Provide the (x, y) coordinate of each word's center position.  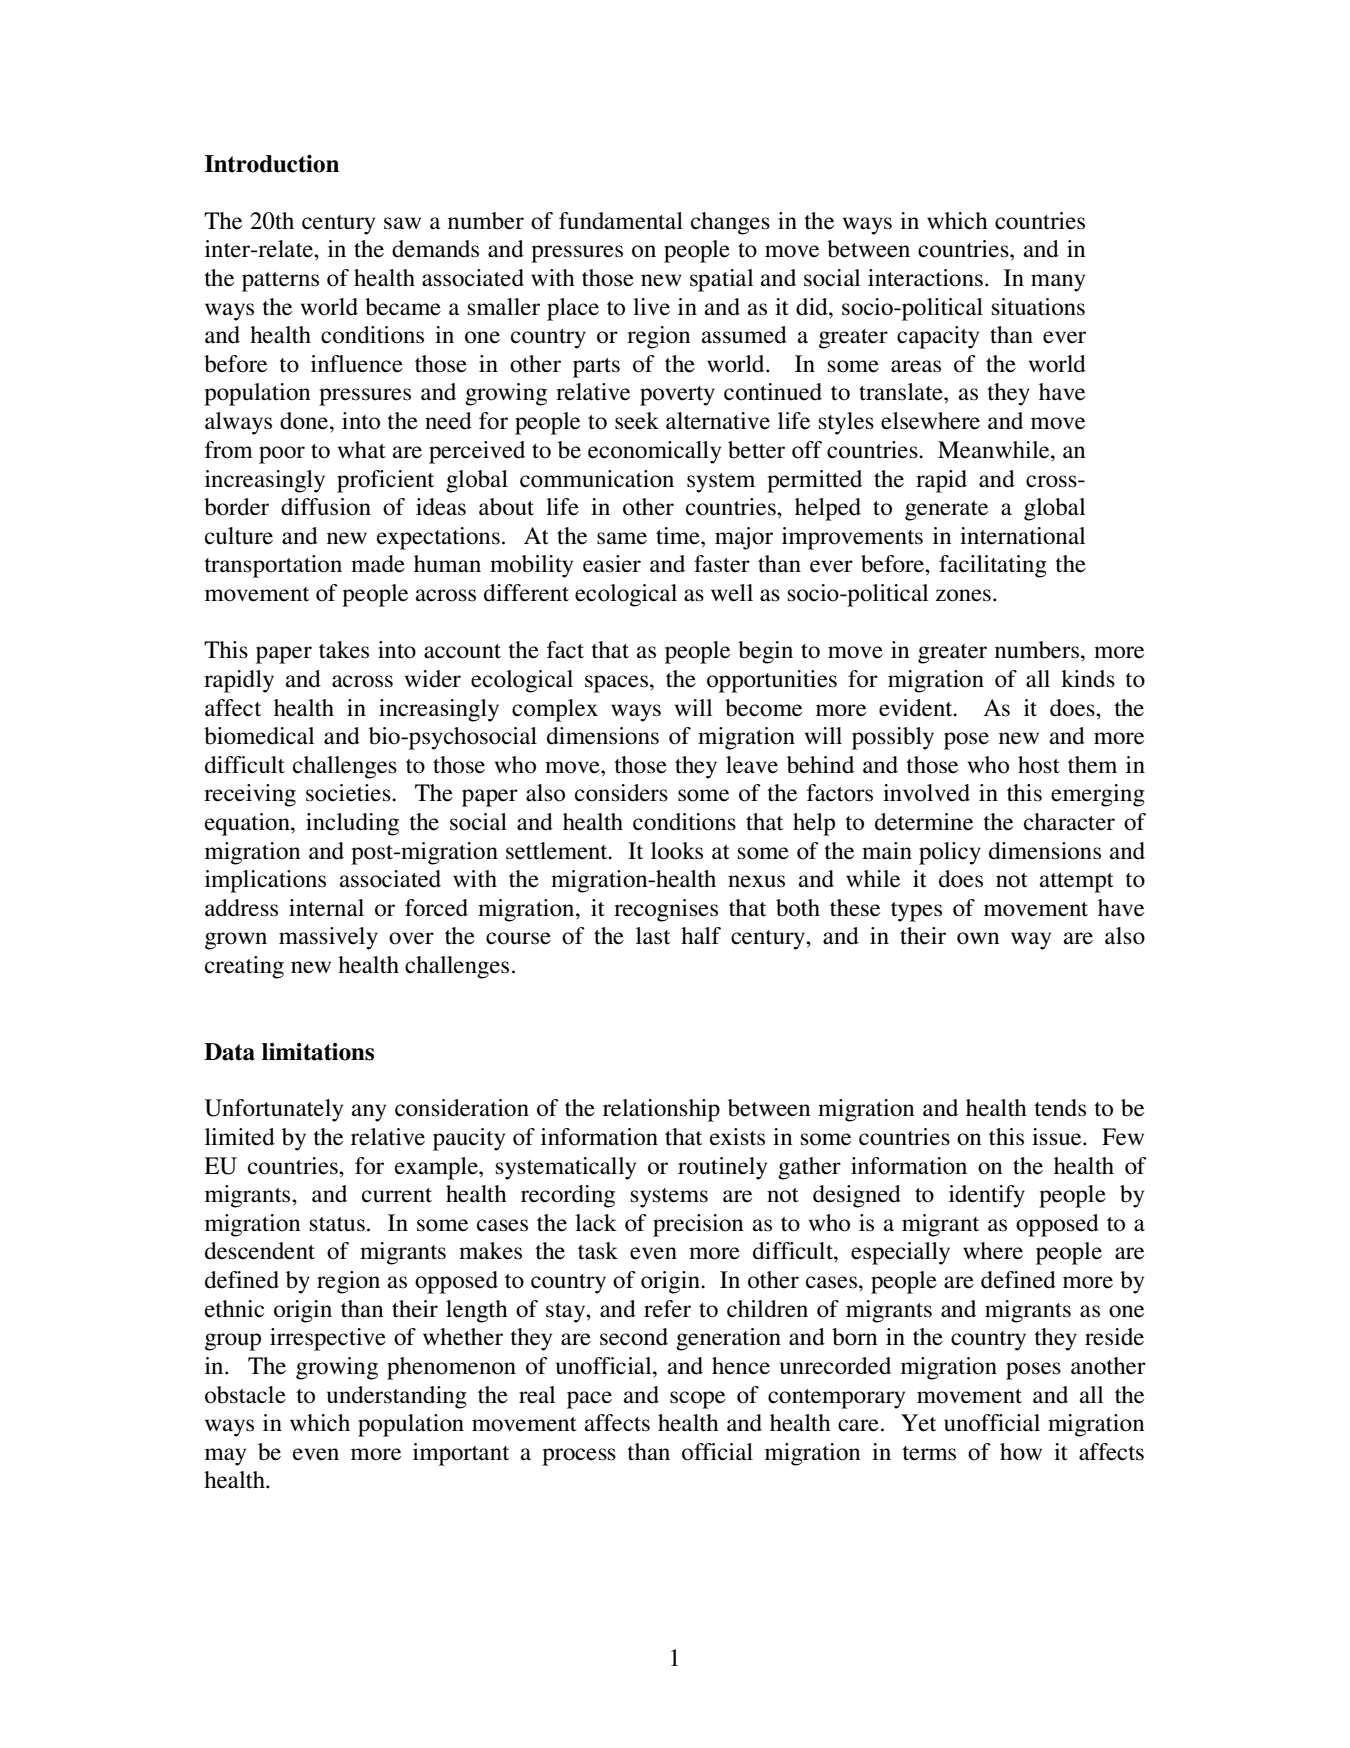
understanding (397, 1397)
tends (1060, 1108)
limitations (318, 1052)
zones (963, 595)
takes (344, 650)
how (1021, 1452)
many (1058, 283)
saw (402, 223)
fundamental (621, 221)
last (653, 936)
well (732, 593)
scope (697, 1400)
